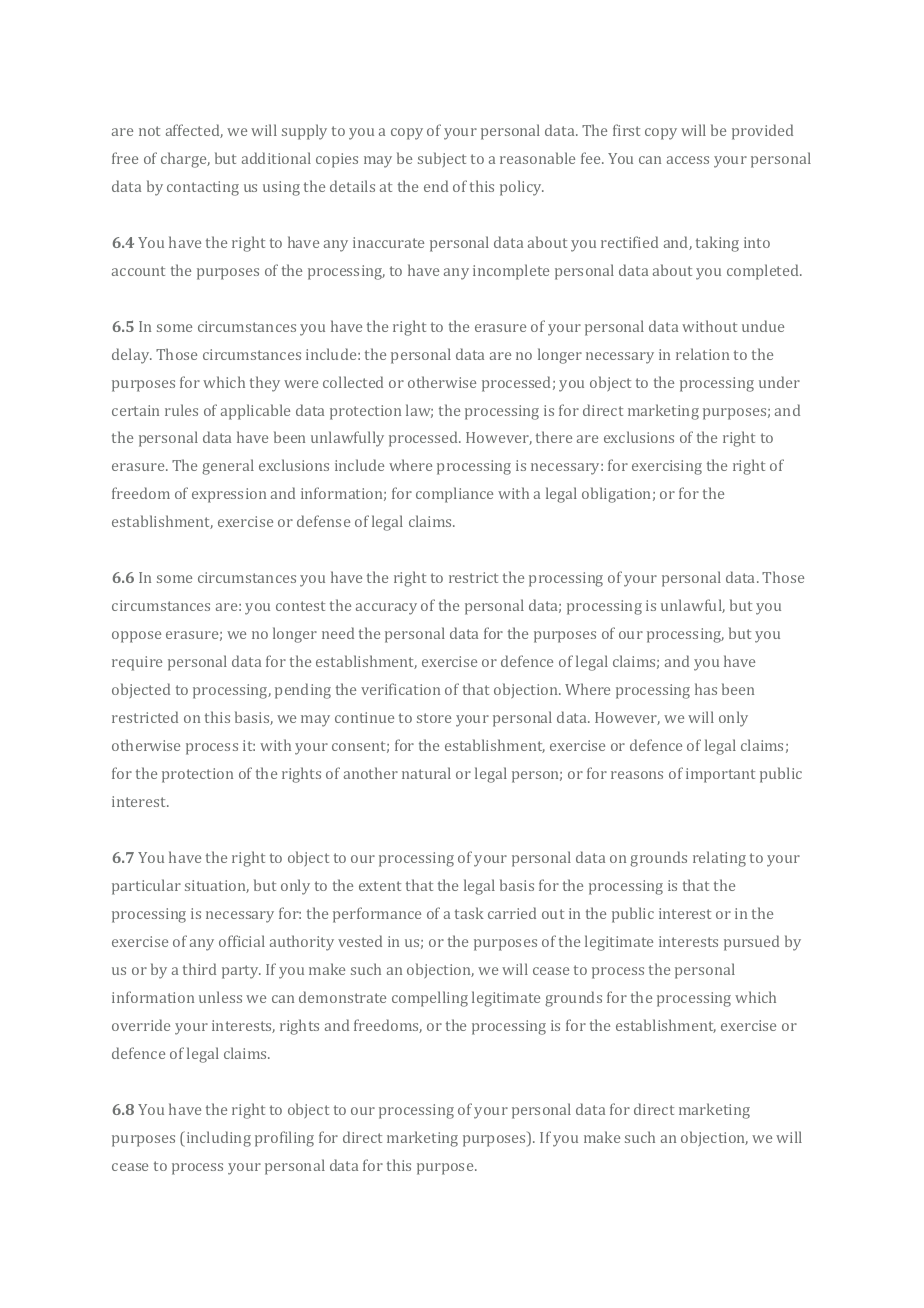  Describe the element at coordinates (469, 913) in the screenshot. I see `task` at that location.
